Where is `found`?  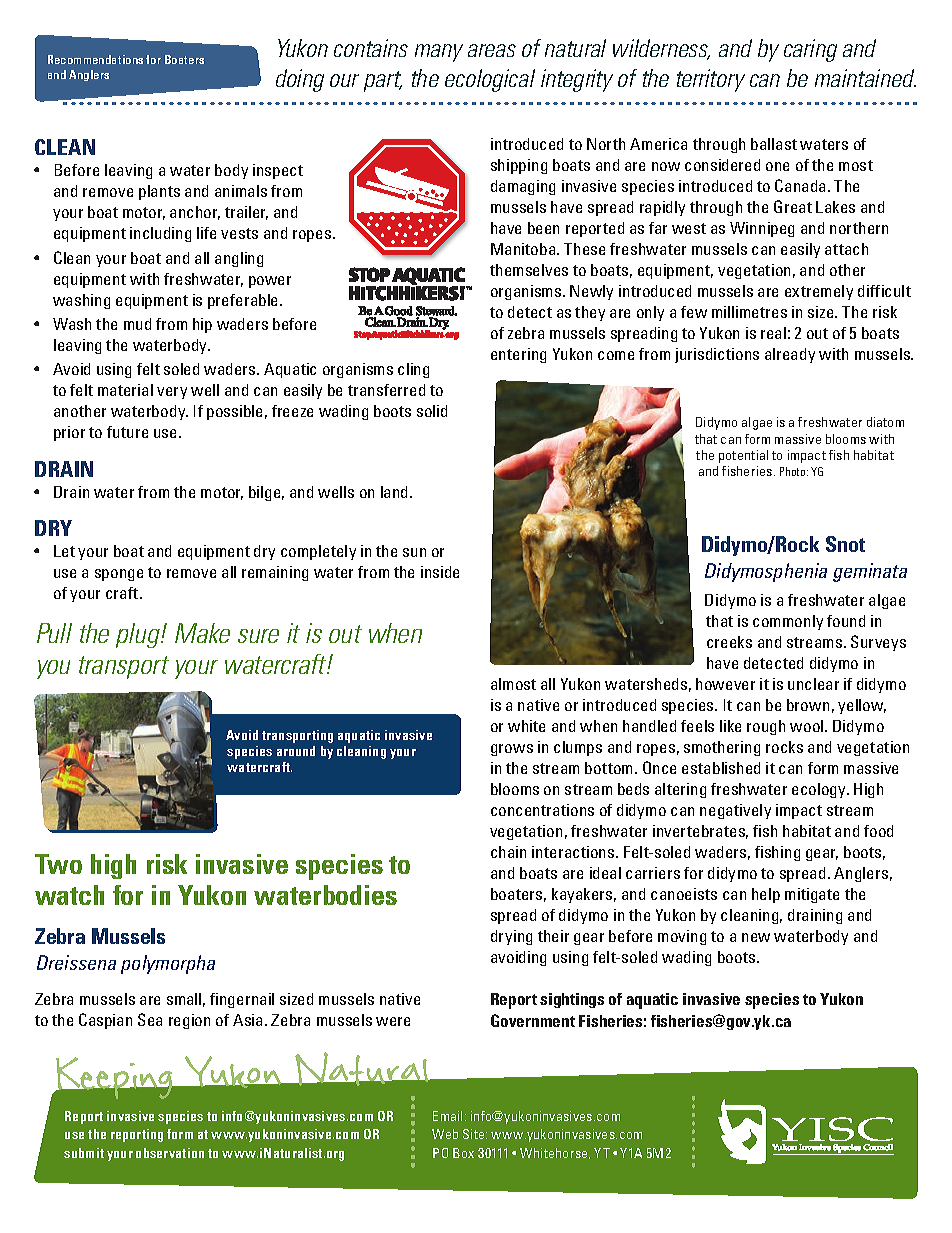
found is located at coordinates (846, 621).
